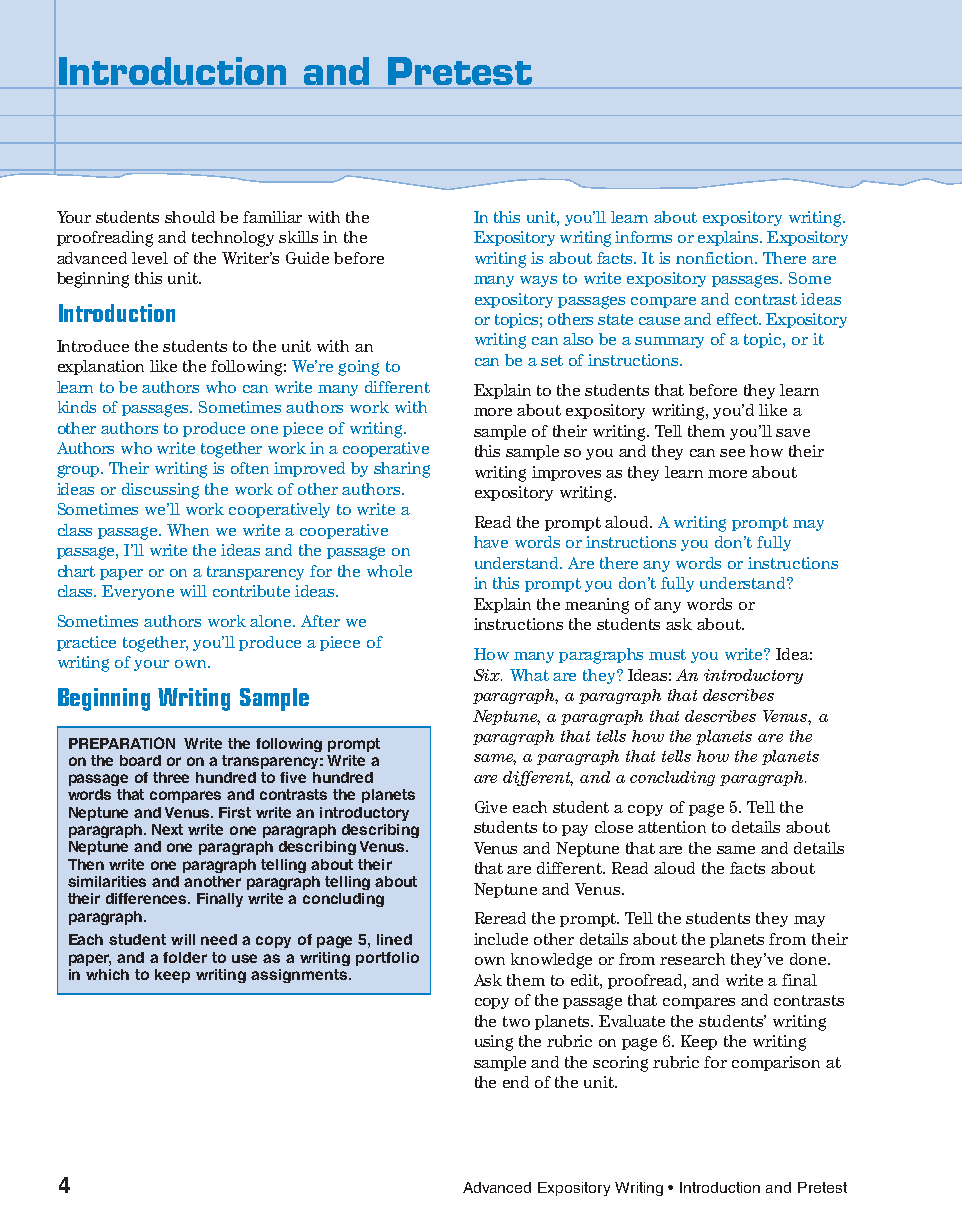 This screenshot has height=1232, width=962. Describe the element at coordinates (167, 829) in the screenshot. I see `Next` at that location.
